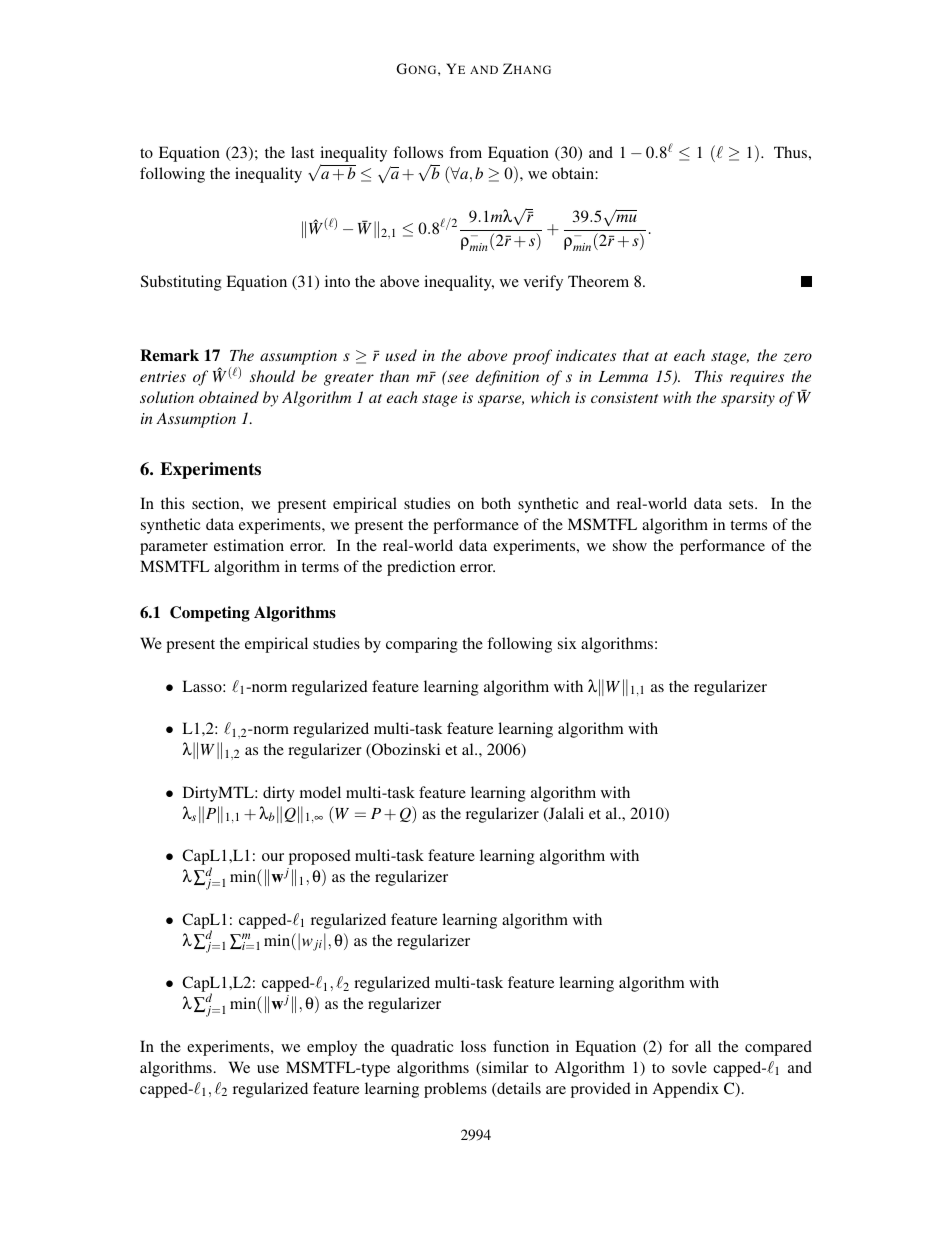  I want to click on employ, so click(332, 1048).
